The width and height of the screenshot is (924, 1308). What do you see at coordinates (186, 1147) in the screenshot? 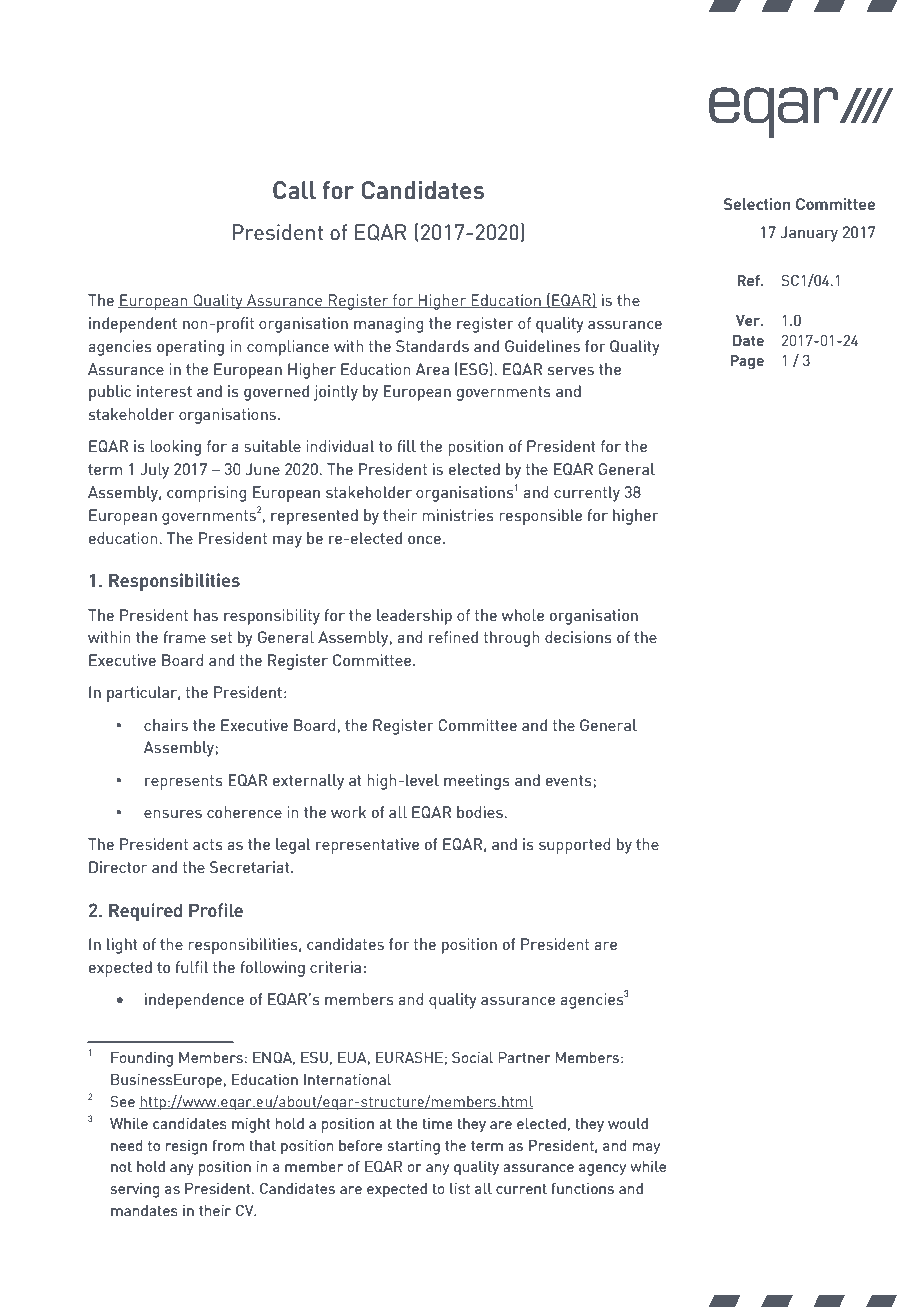
I see `resign` at bounding box center [186, 1147].
